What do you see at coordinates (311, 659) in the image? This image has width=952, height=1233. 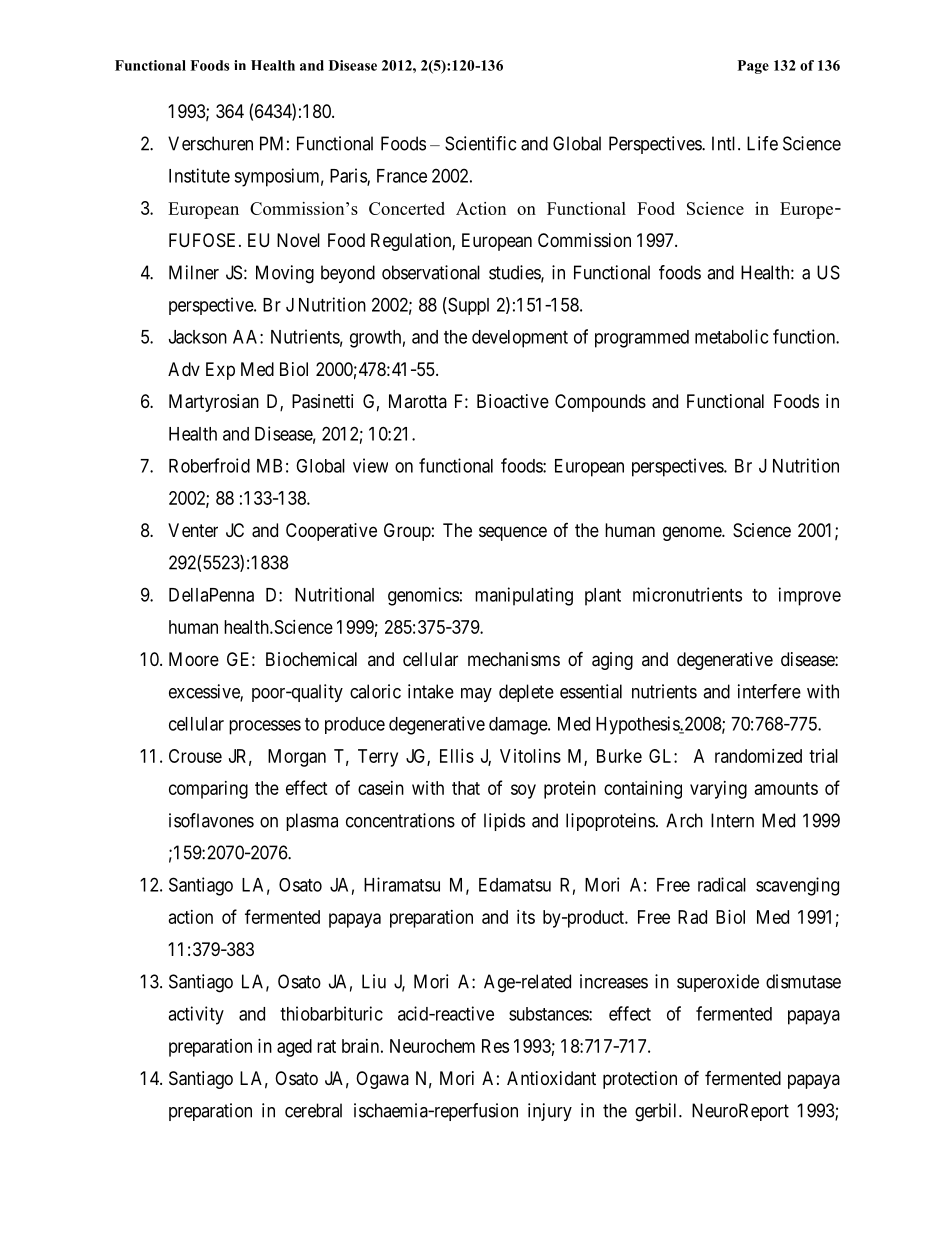 I see `Biochemical` at bounding box center [311, 659].
